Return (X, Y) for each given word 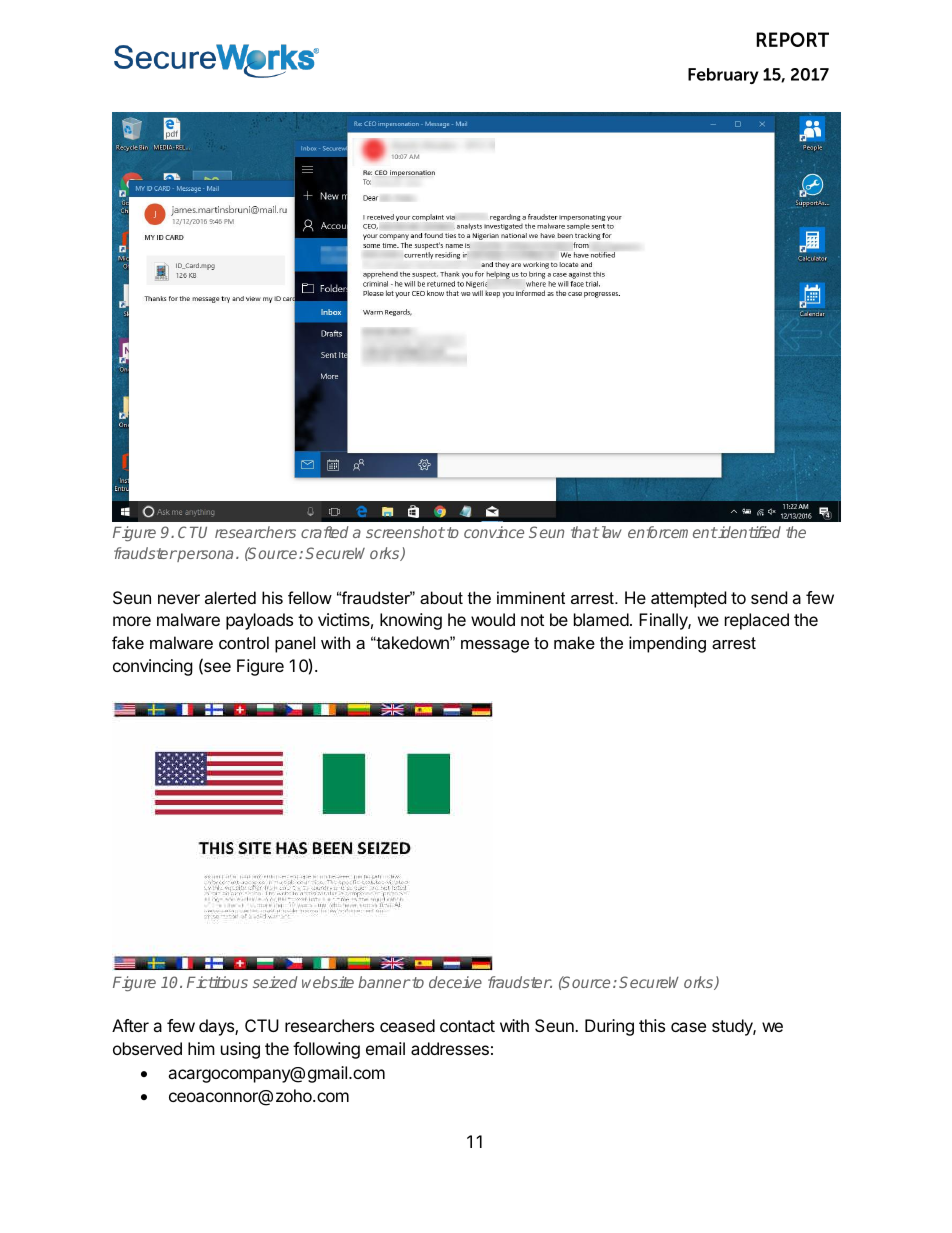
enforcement (673, 532)
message (495, 646)
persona (204, 556)
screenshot (405, 532)
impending (667, 644)
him (201, 1048)
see (216, 668)
